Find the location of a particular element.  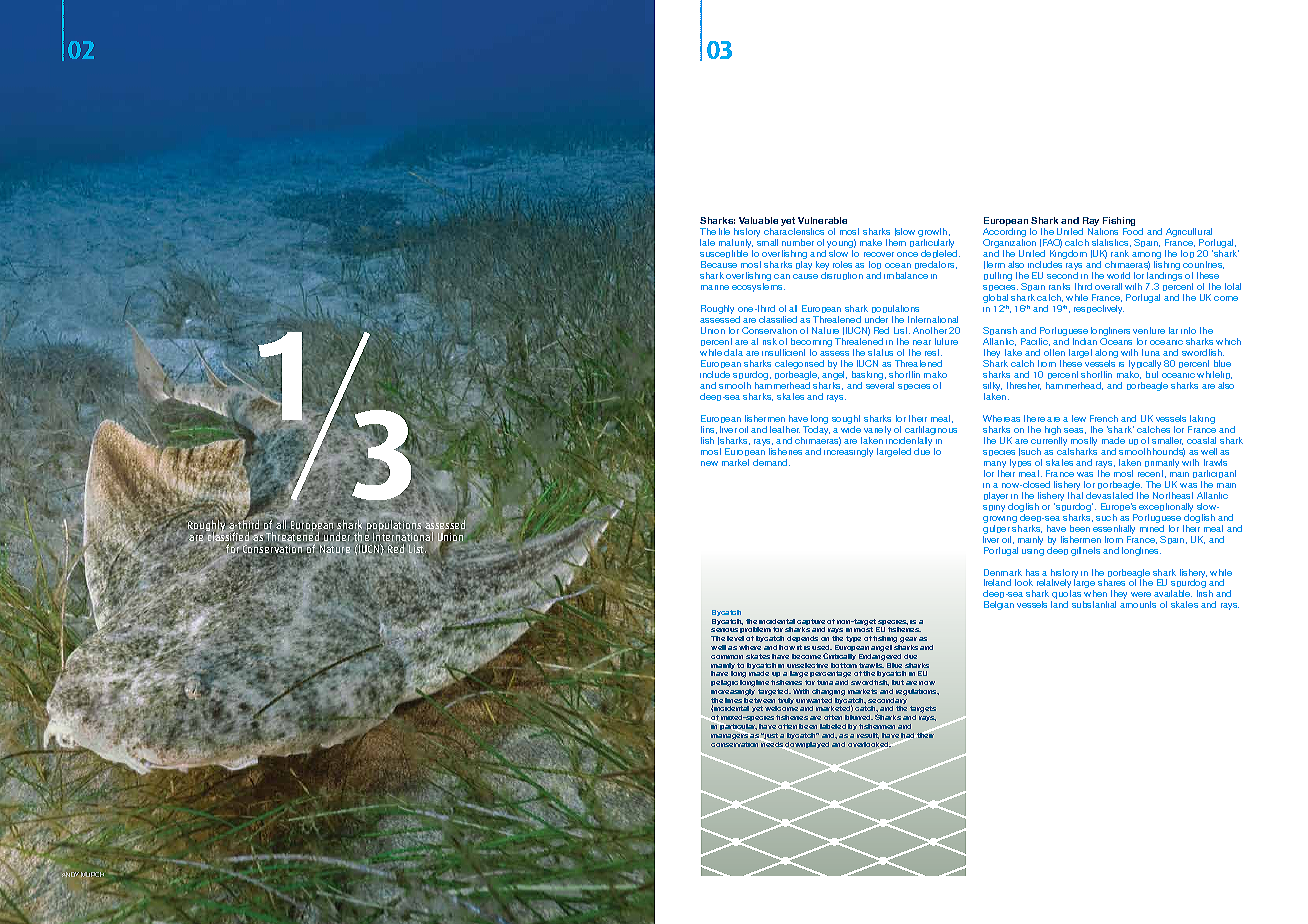

data is located at coordinates (733, 352).
